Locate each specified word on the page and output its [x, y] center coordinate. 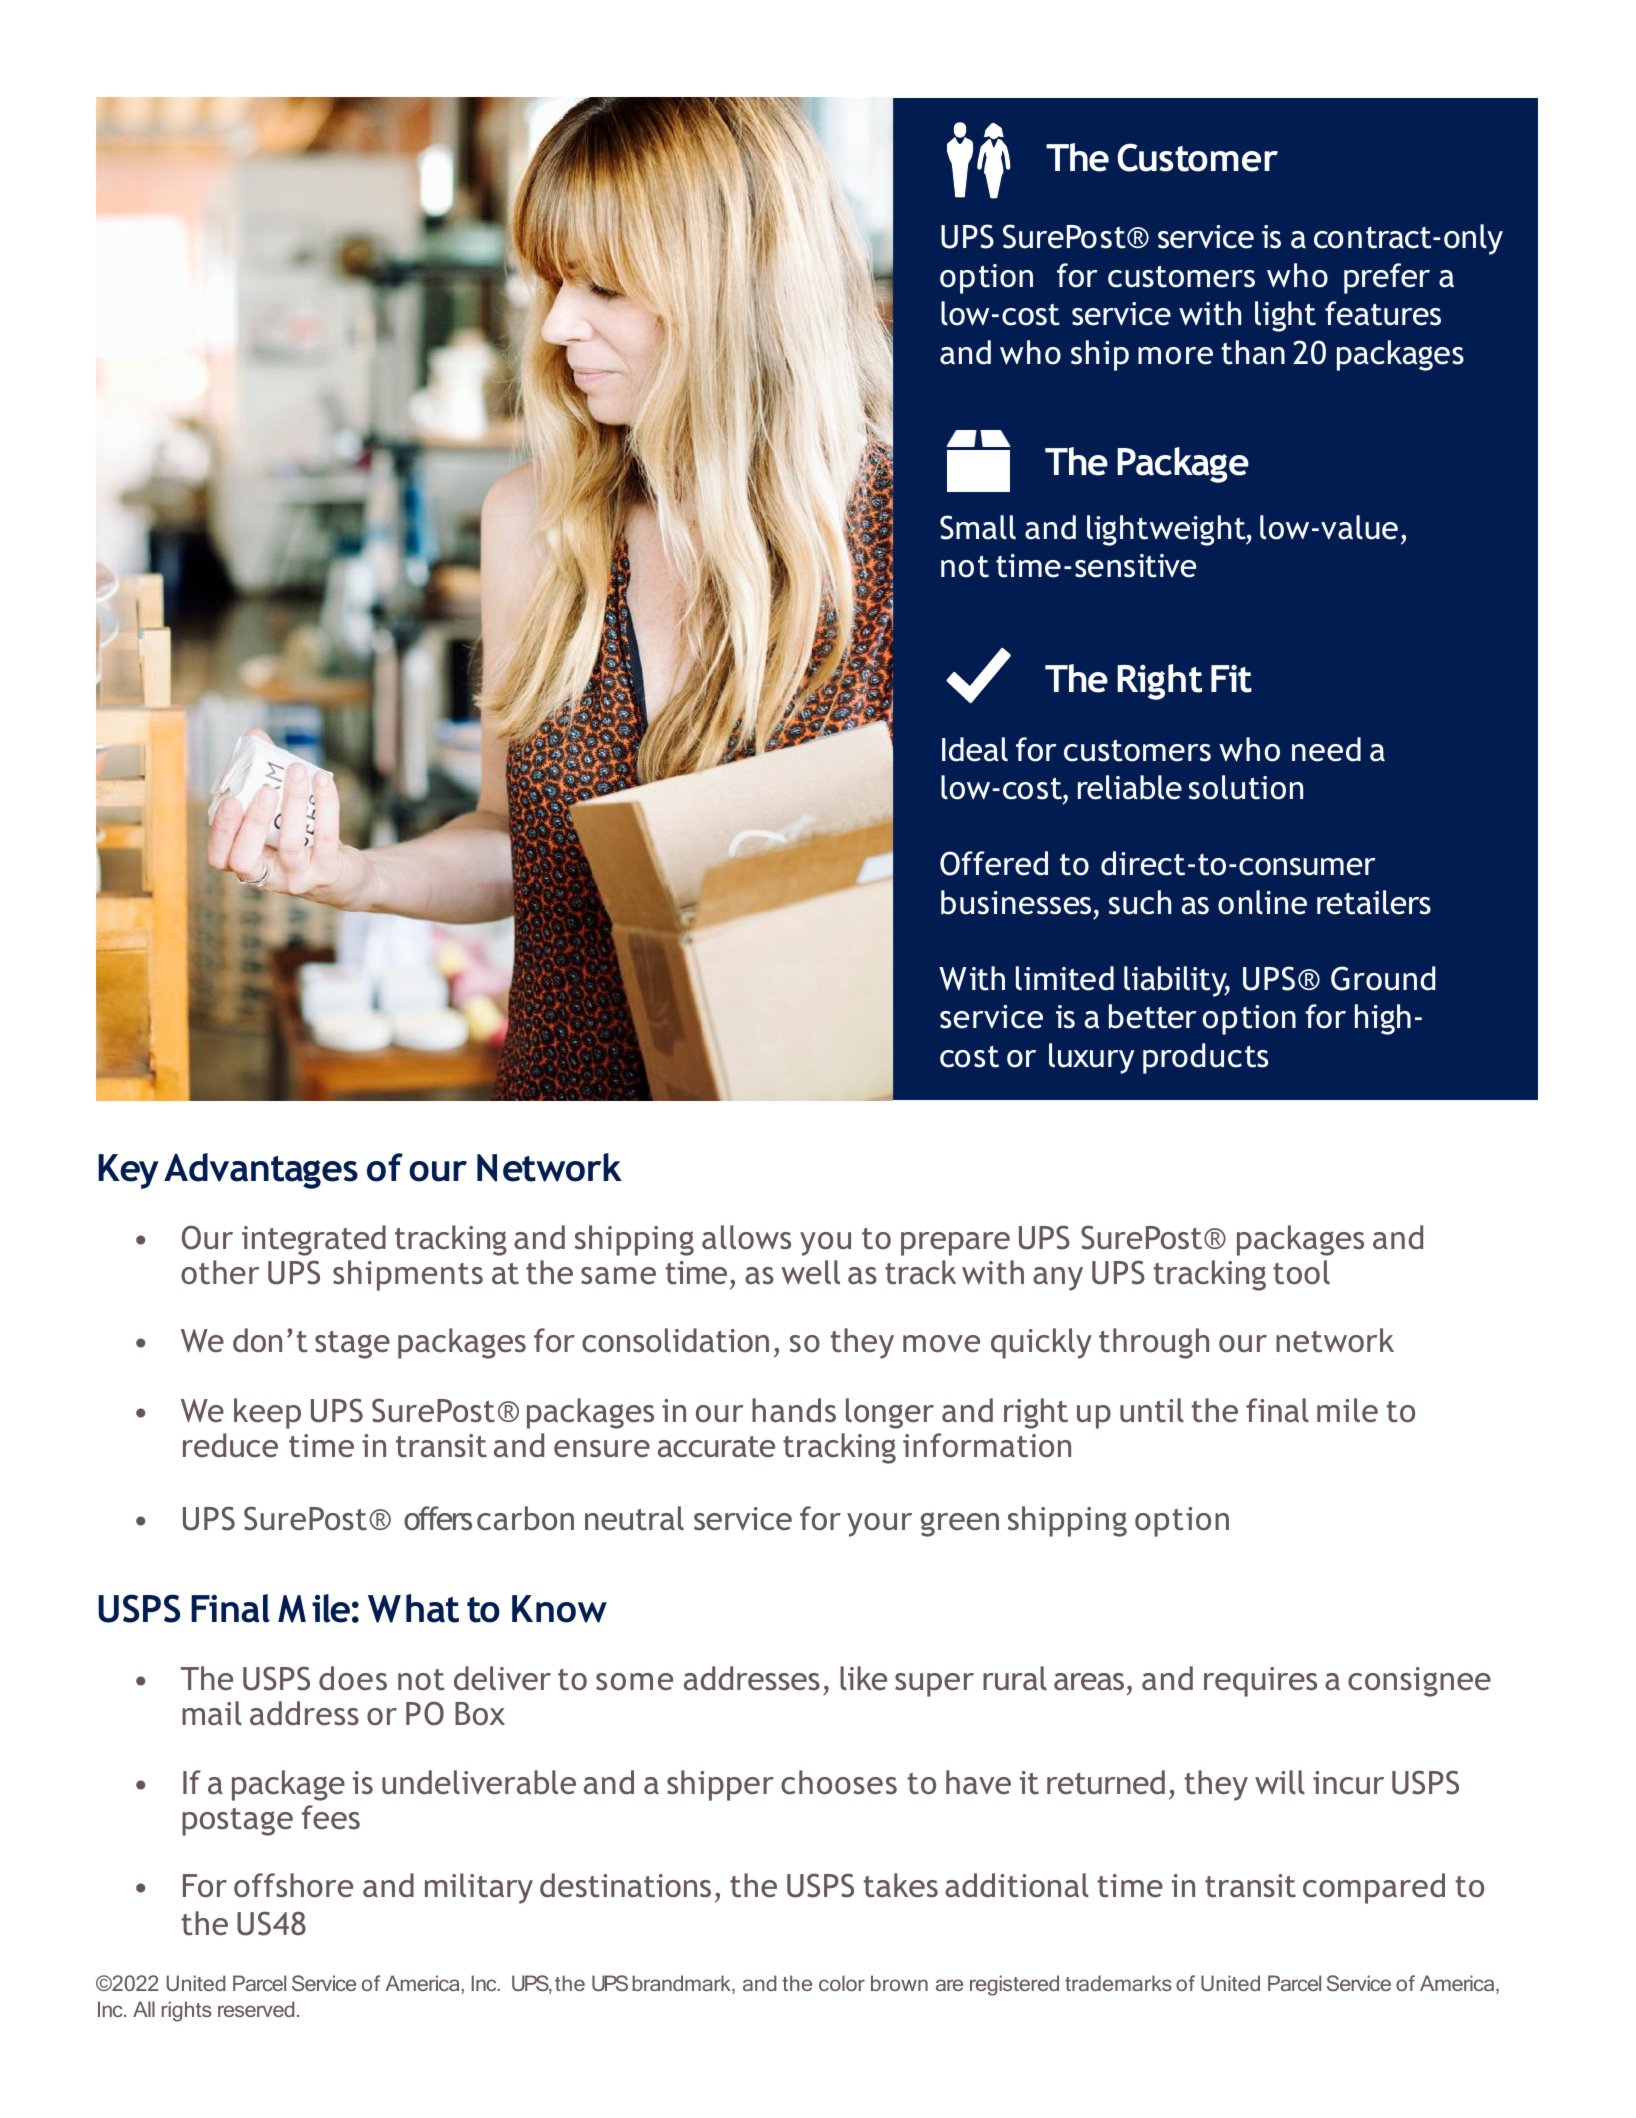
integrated [314, 1240]
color [842, 1983]
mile [1347, 1410]
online [1262, 902]
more [1175, 356]
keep [267, 1413]
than [1253, 352]
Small [978, 527]
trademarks [1118, 1983]
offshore [293, 1885]
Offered [994, 863]
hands [794, 1410]
